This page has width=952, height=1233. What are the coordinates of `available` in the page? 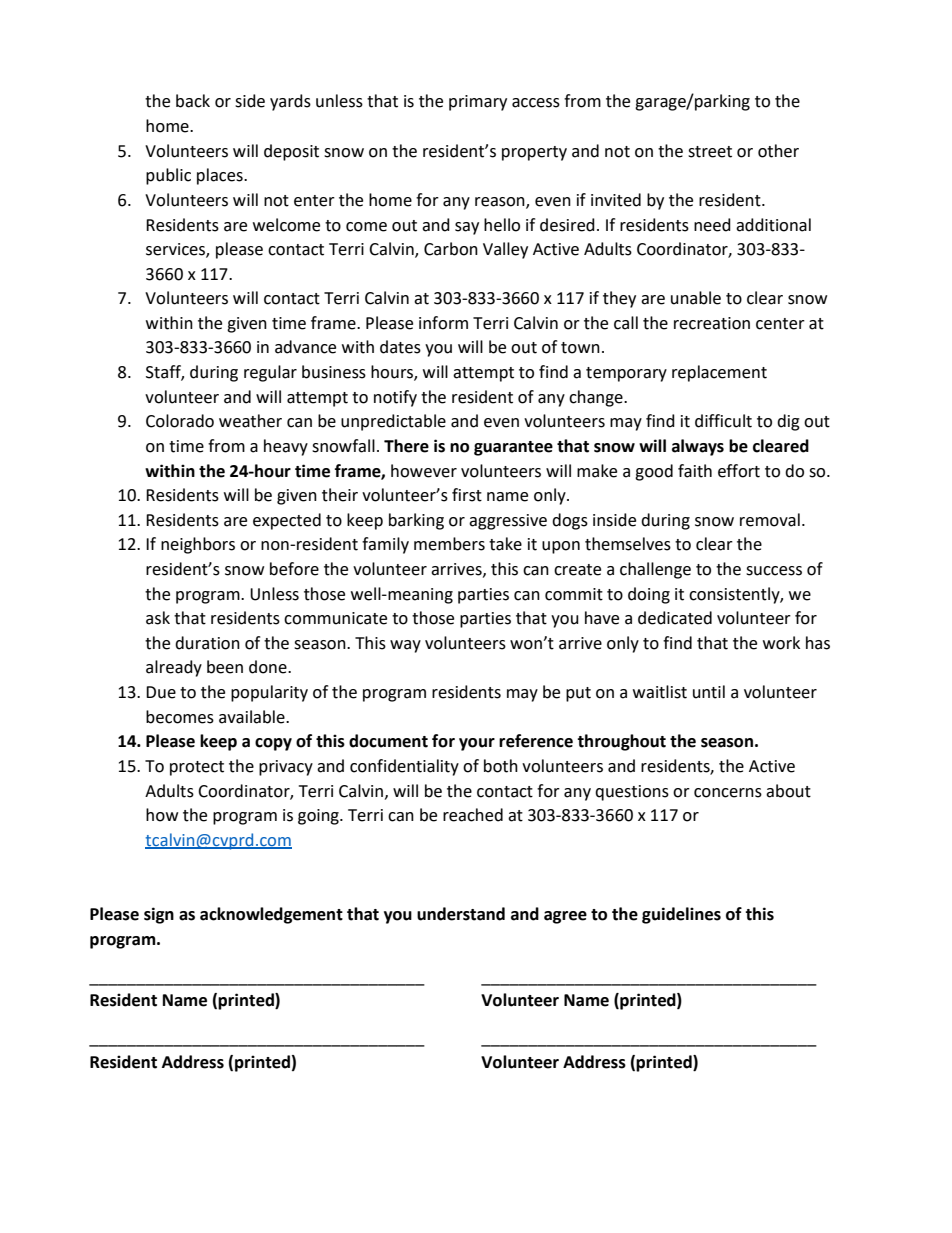 It's located at (253, 717).
